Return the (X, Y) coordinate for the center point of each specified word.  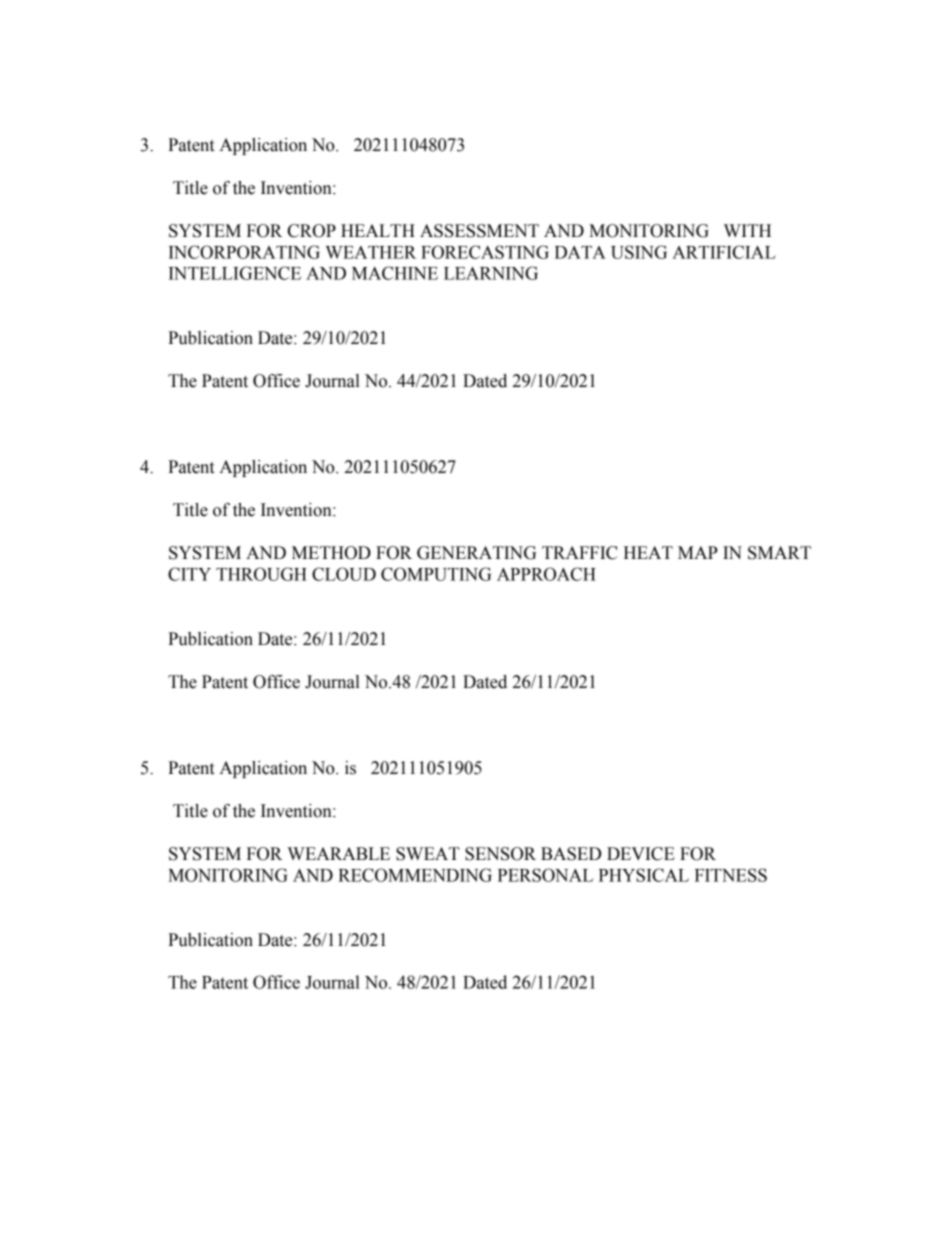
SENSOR (500, 854)
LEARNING (491, 273)
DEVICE (641, 854)
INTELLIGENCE (235, 273)
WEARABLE (338, 853)
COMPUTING (436, 574)
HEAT (648, 552)
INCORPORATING (244, 252)
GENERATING (476, 553)
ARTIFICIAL (724, 252)
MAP (698, 552)
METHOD (331, 553)
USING (639, 252)
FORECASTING (485, 252)
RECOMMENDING (415, 875)
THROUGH (261, 574)
